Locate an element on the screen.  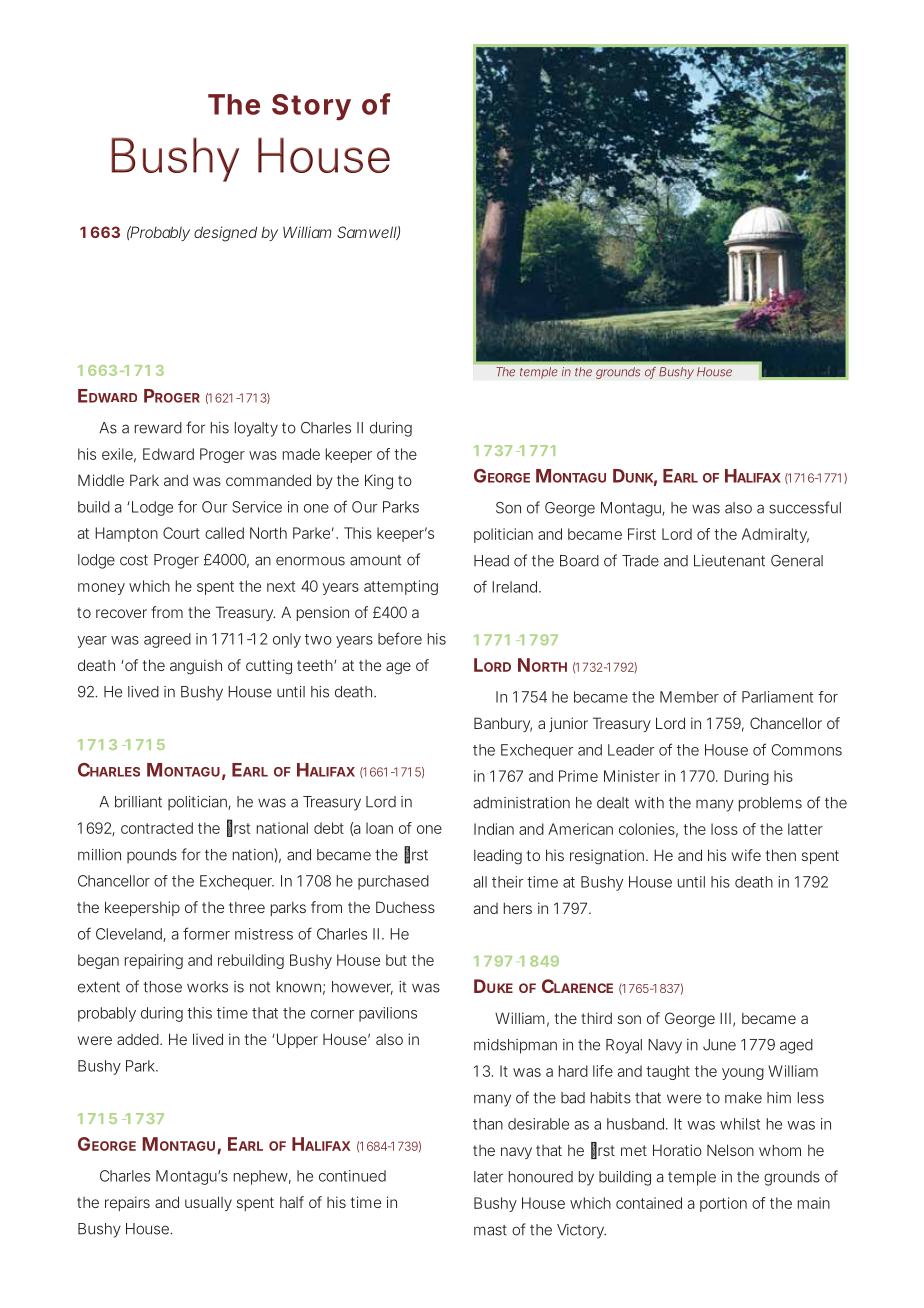
successful is located at coordinates (805, 507).
